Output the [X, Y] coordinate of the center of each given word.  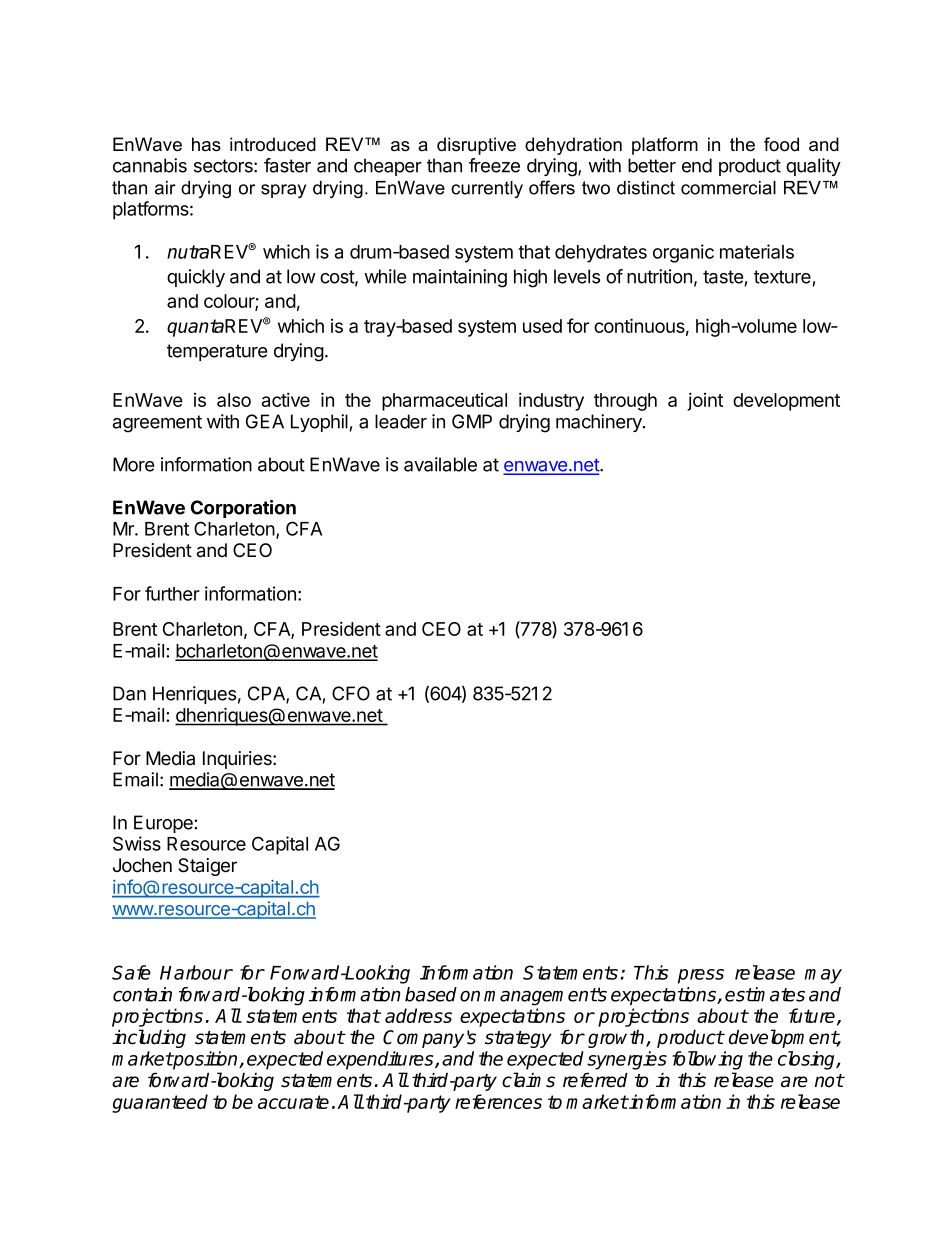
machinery [600, 423]
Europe [164, 824]
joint [705, 401]
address [418, 1015]
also [234, 400]
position [206, 1060]
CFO [351, 693]
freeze [494, 165]
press [701, 976]
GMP [472, 421]
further [172, 593]
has [206, 144]
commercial [728, 188]
